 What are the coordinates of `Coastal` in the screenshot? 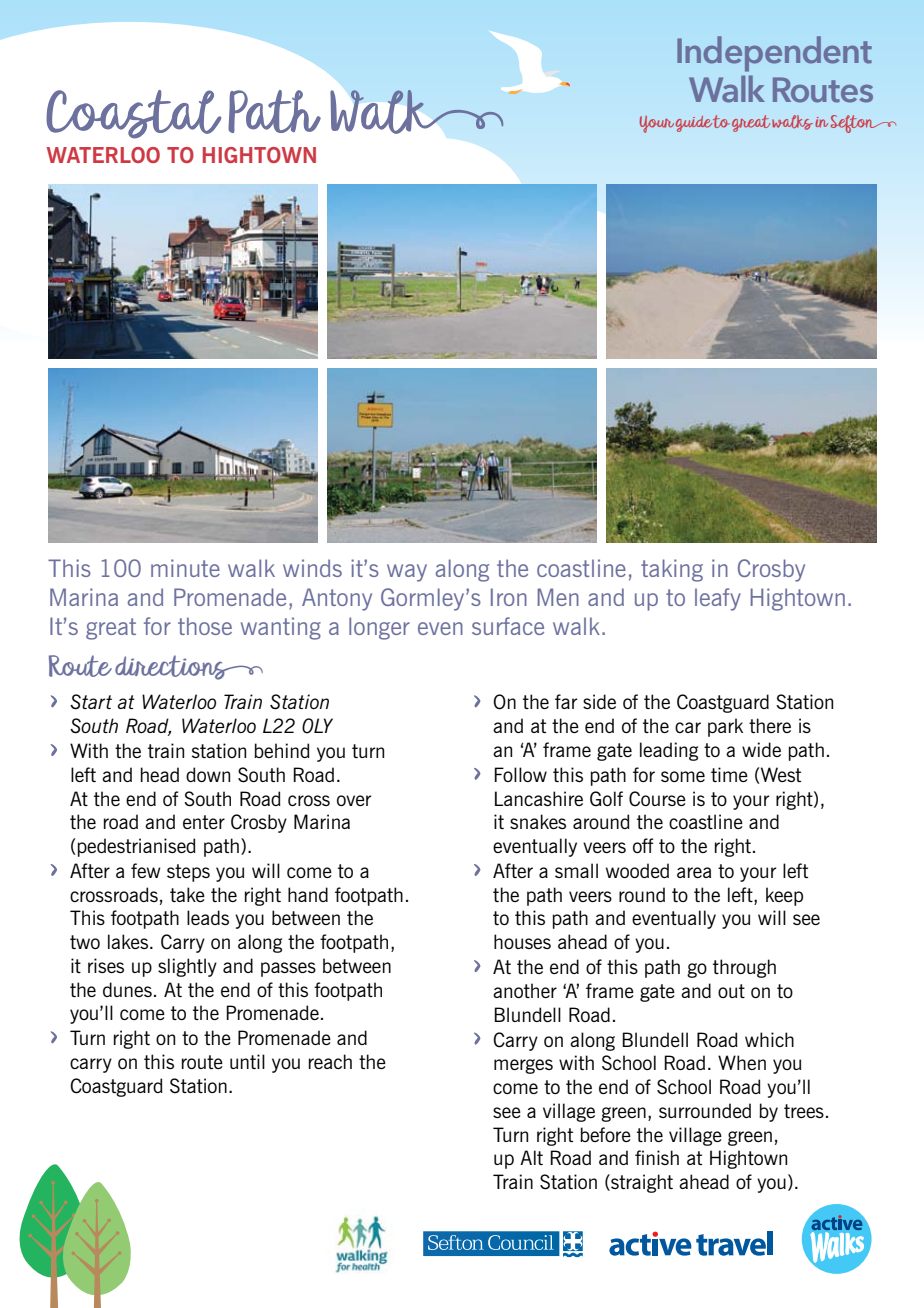 It's located at (133, 114).
